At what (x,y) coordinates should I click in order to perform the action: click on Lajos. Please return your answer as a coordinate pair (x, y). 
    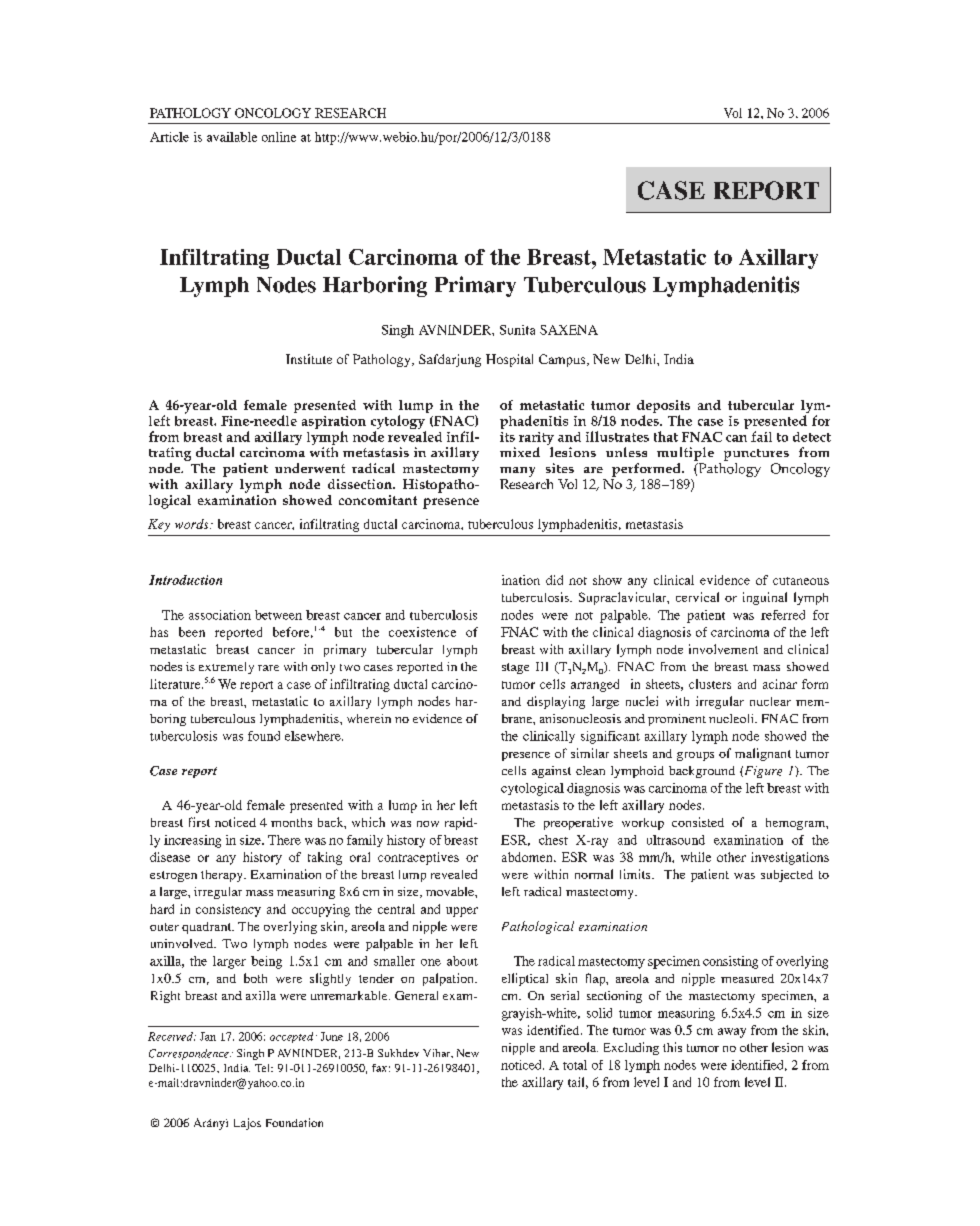
    Looking at the image, I should click on (247, 1124).
